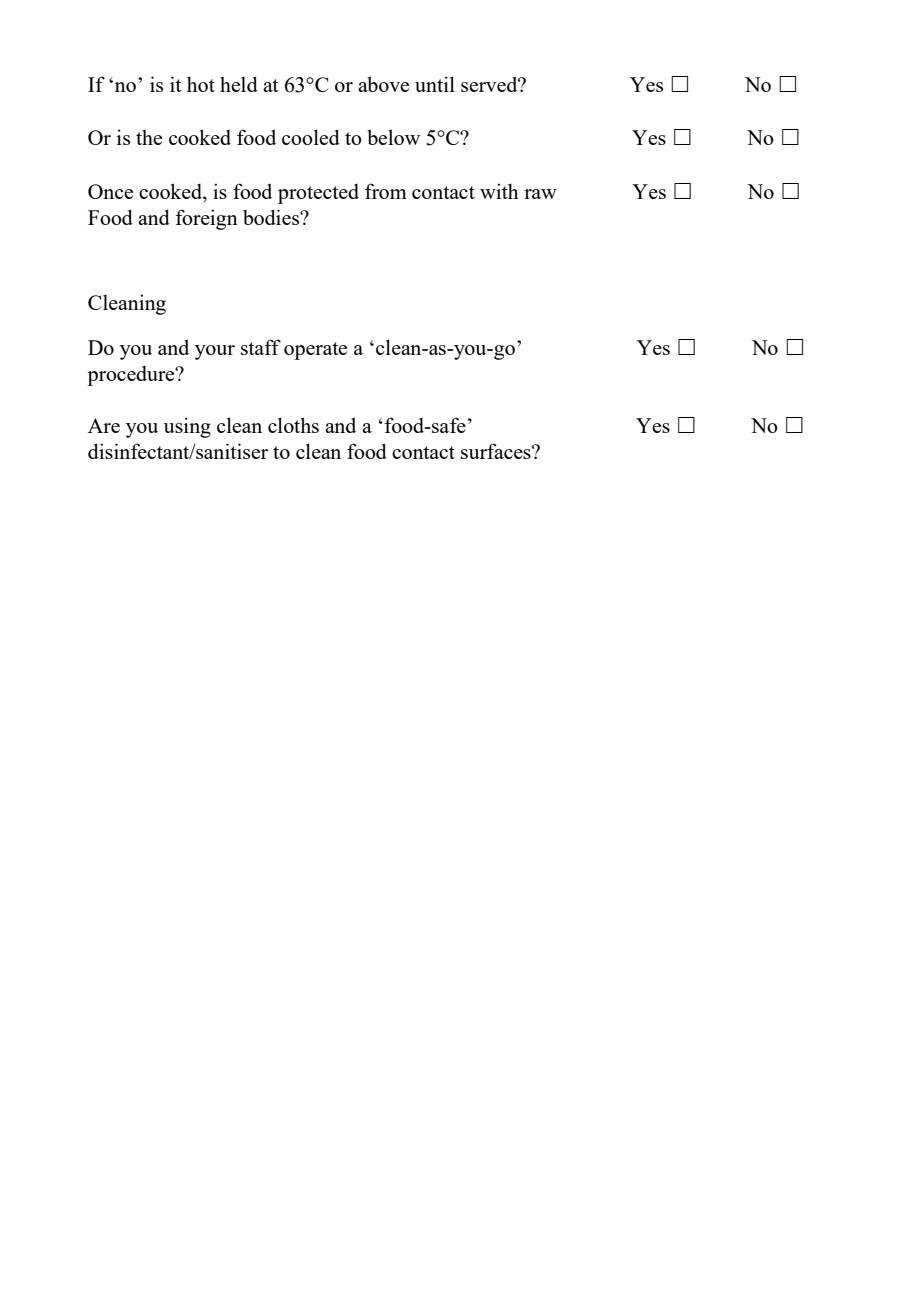 This document has height=1307, width=924. I want to click on foreign, so click(206, 219).
